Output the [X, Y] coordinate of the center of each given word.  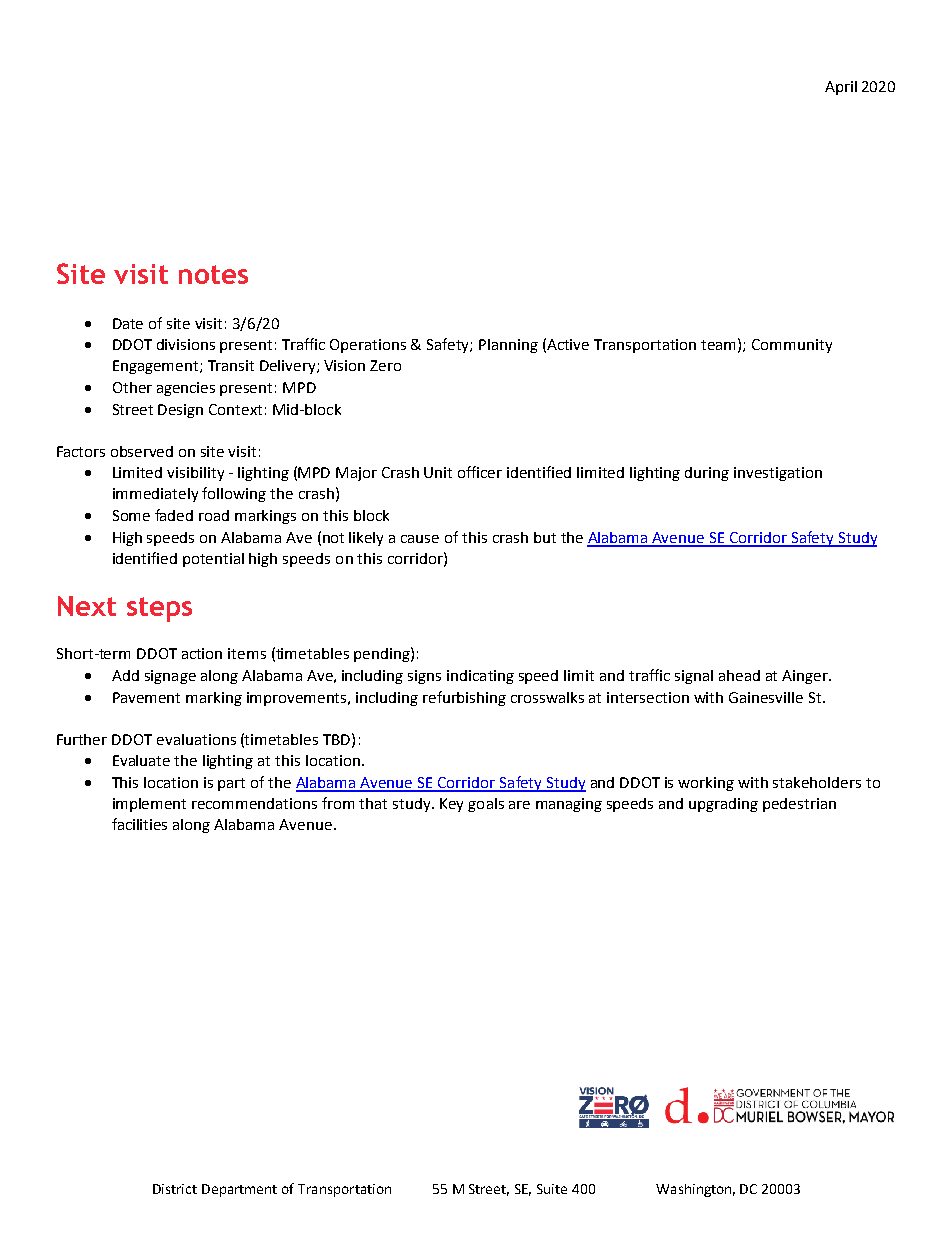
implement [149, 805]
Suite [552, 1189]
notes [213, 274]
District [175, 1189]
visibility [195, 474]
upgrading [723, 805]
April [841, 88]
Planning [508, 346]
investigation [778, 474]
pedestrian [799, 805]
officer [480, 472]
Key [451, 805]
